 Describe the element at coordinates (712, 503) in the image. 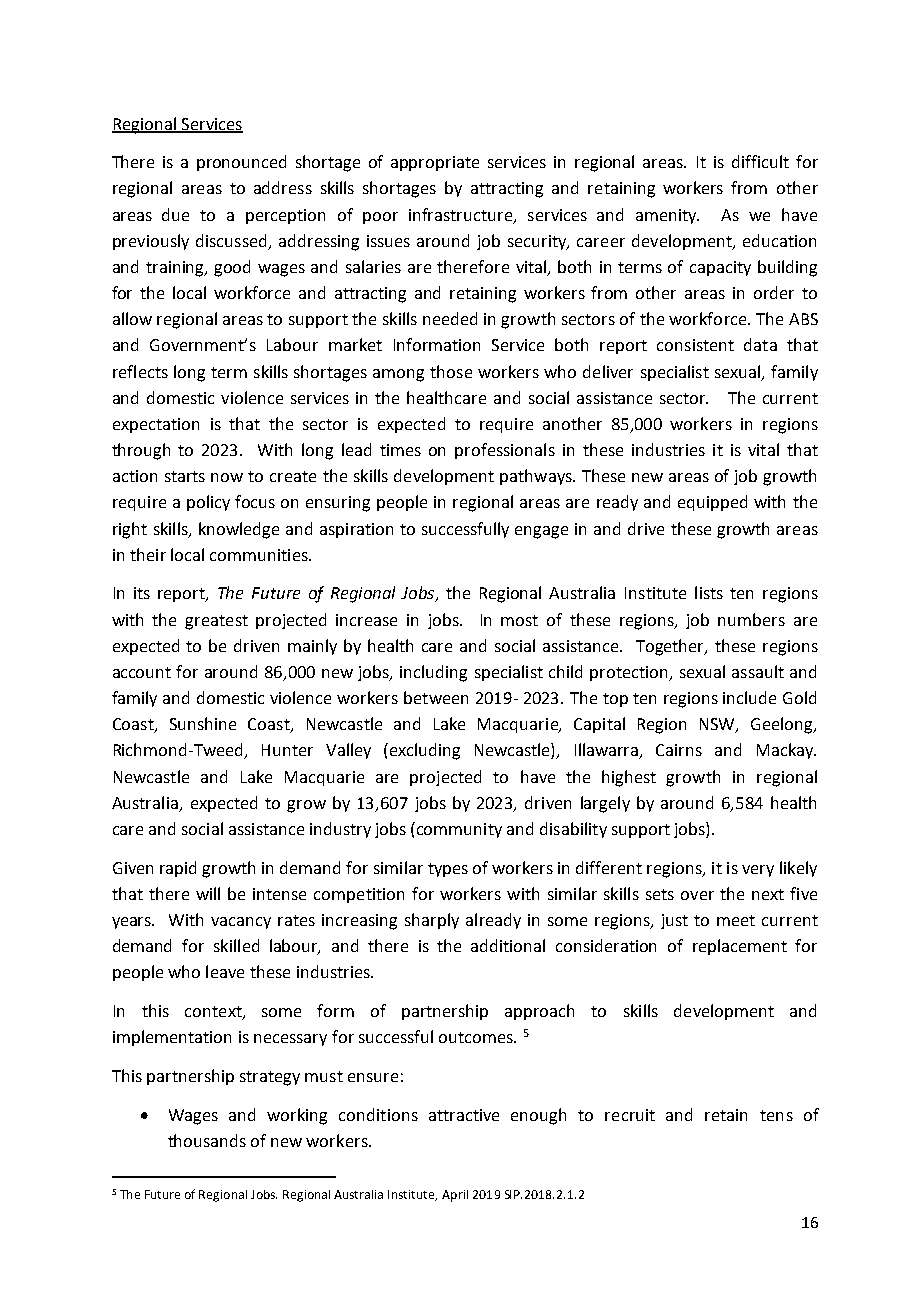

I see `equipped` at that location.
